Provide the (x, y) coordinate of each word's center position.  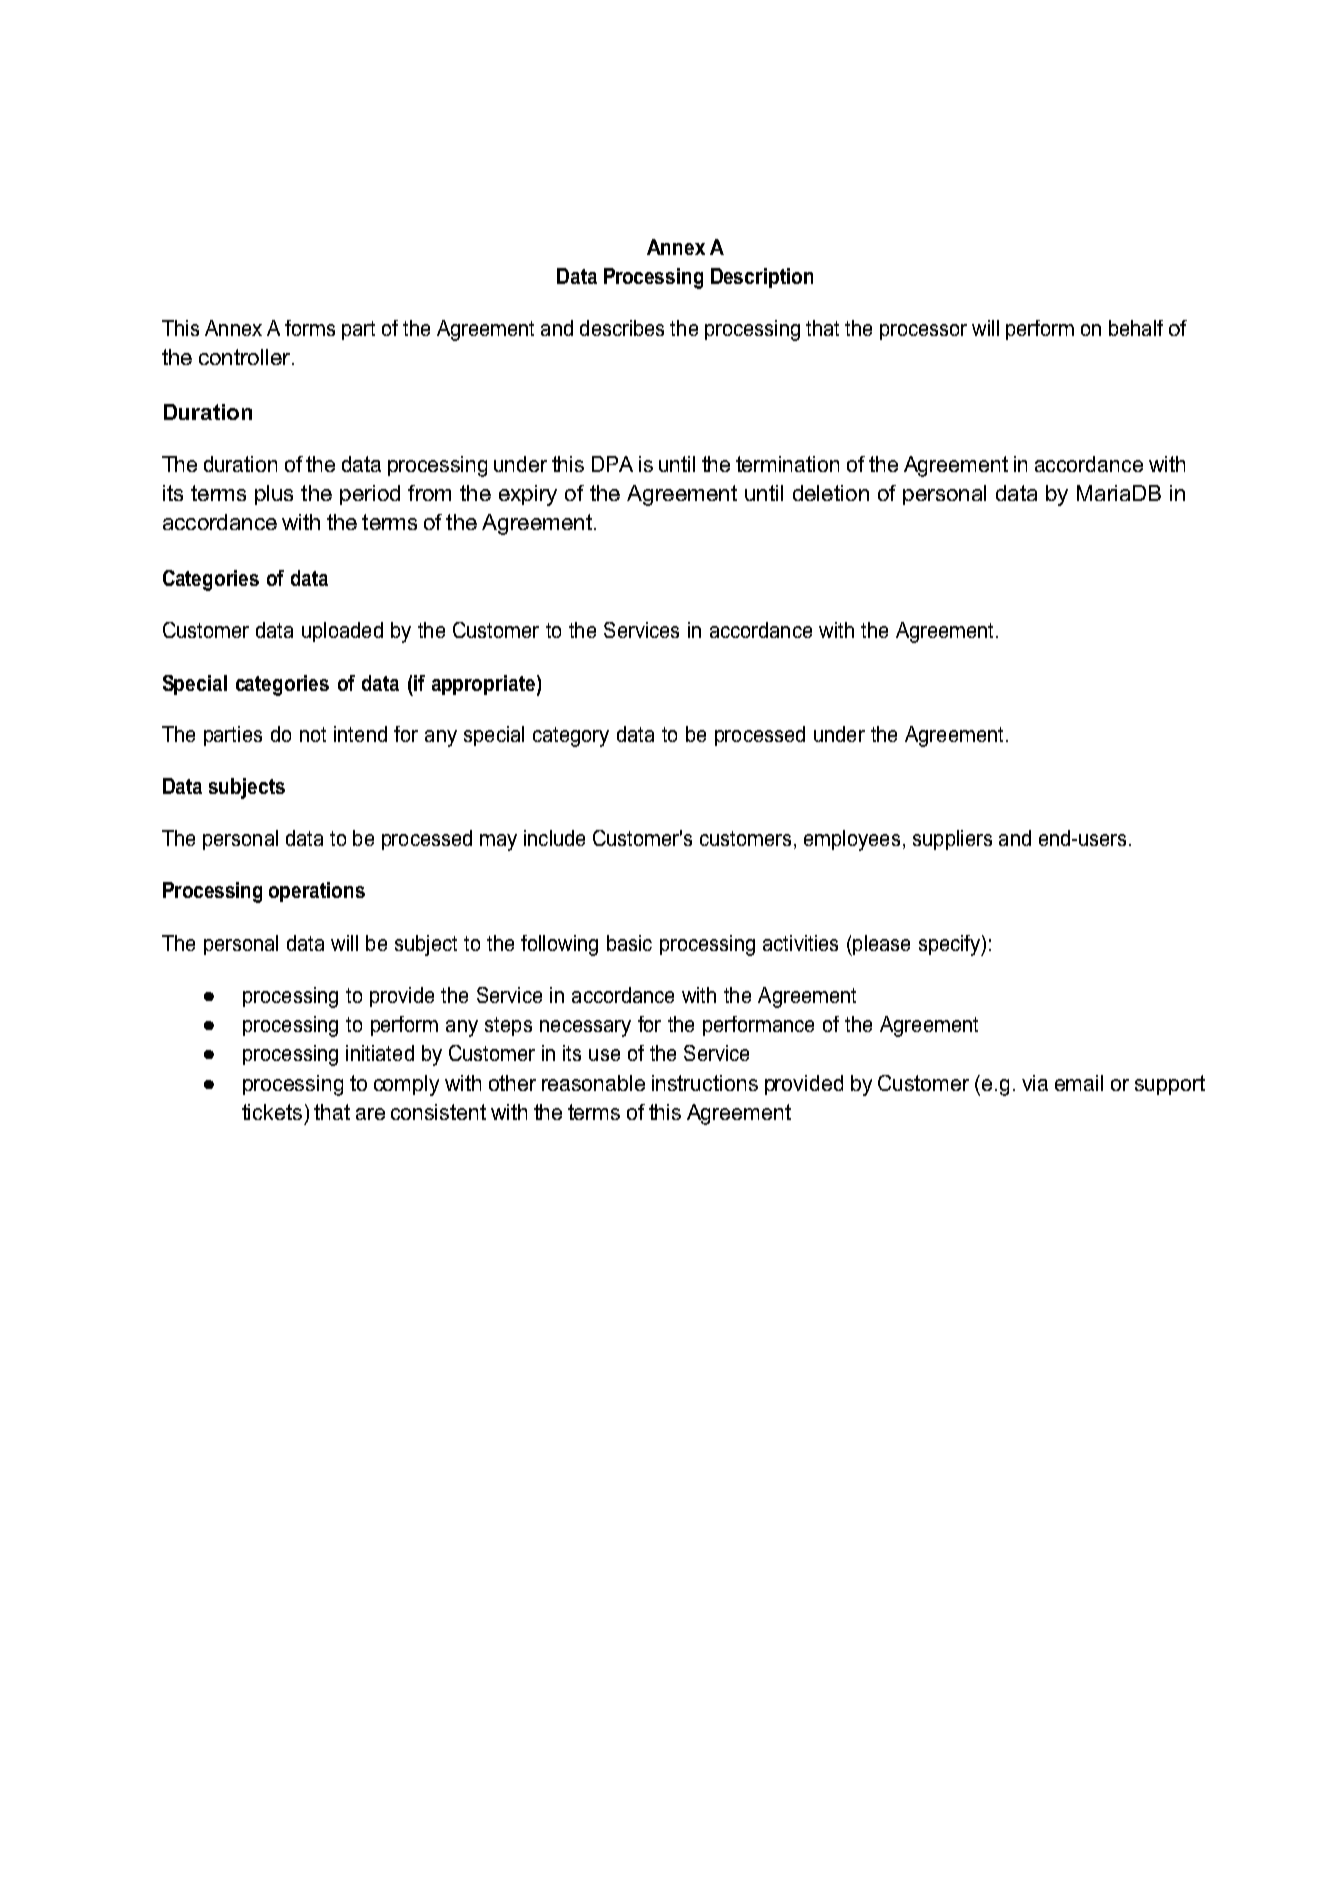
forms (310, 328)
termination (787, 464)
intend (360, 734)
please (880, 945)
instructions (705, 1083)
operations (317, 892)
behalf (1136, 328)
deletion (831, 493)
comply (406, 1085)
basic (629, 943)
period (370, 495)
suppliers (952, 840)
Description (762, 278)
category (571, 737)
